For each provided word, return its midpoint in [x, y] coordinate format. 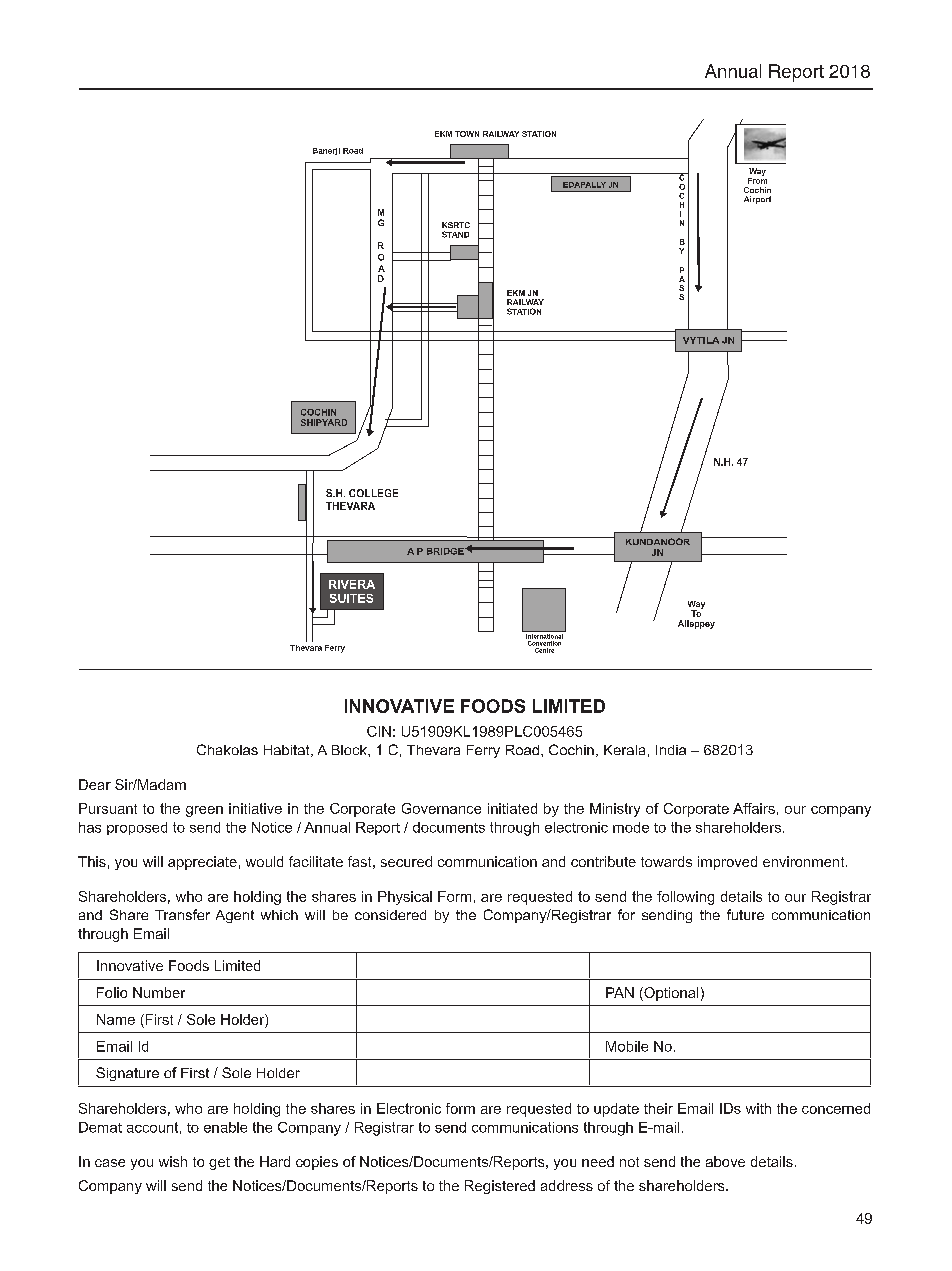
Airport [757, 200]
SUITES [351, 598]
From [757, 179]
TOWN [467, 134]
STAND [455, 234]
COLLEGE [373, 493]
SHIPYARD [324, 422]
